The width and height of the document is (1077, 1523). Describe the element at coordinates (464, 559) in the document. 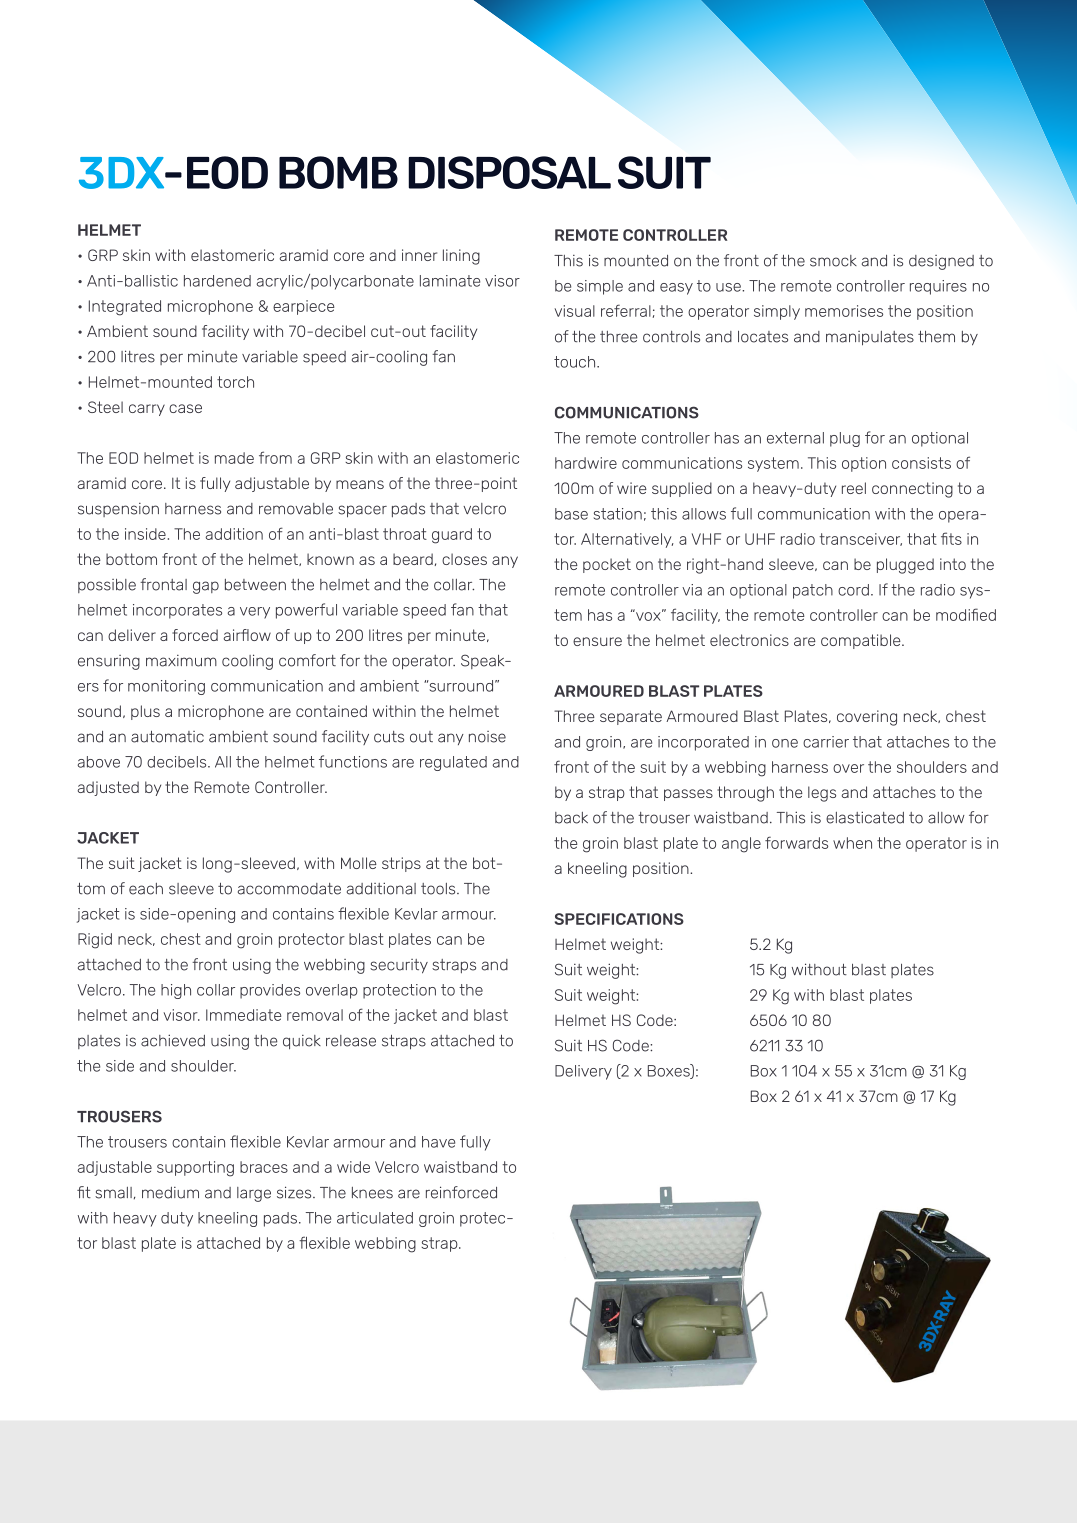

I see `closes` at that location.
